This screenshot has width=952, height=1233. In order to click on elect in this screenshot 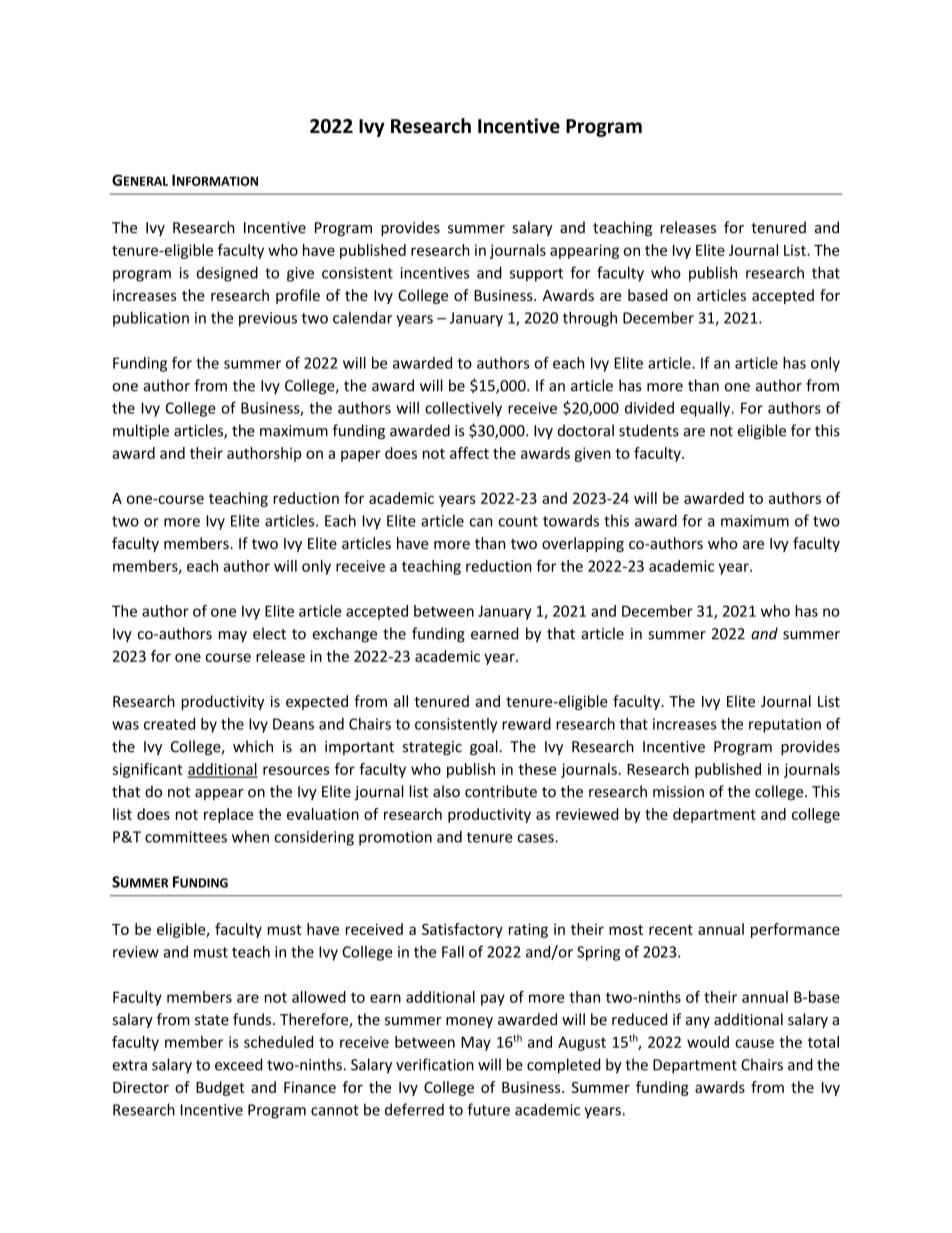, I will do `click(269, 633)`.
